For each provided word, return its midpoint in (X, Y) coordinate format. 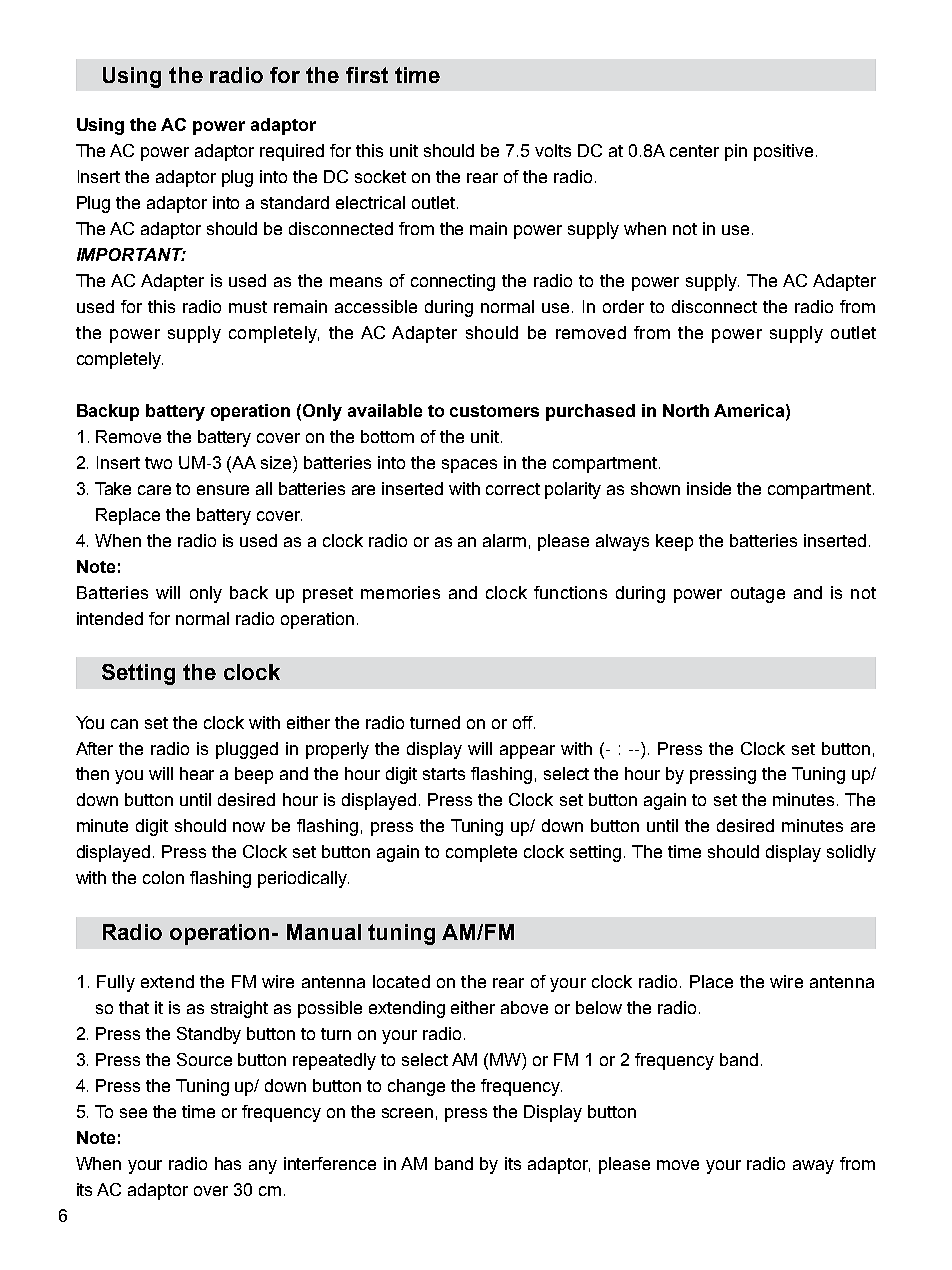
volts (553, 150)
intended (110, 618)
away (813, 1167)
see (133, 1113)
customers (494, 411)
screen (407, 1113)
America (750, 410)
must (248, 307)
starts (444, 774)
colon (163, 877)
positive (783, 152)
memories (400, 592)
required (292, 152)
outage (758, 595)
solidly (851, 853)
